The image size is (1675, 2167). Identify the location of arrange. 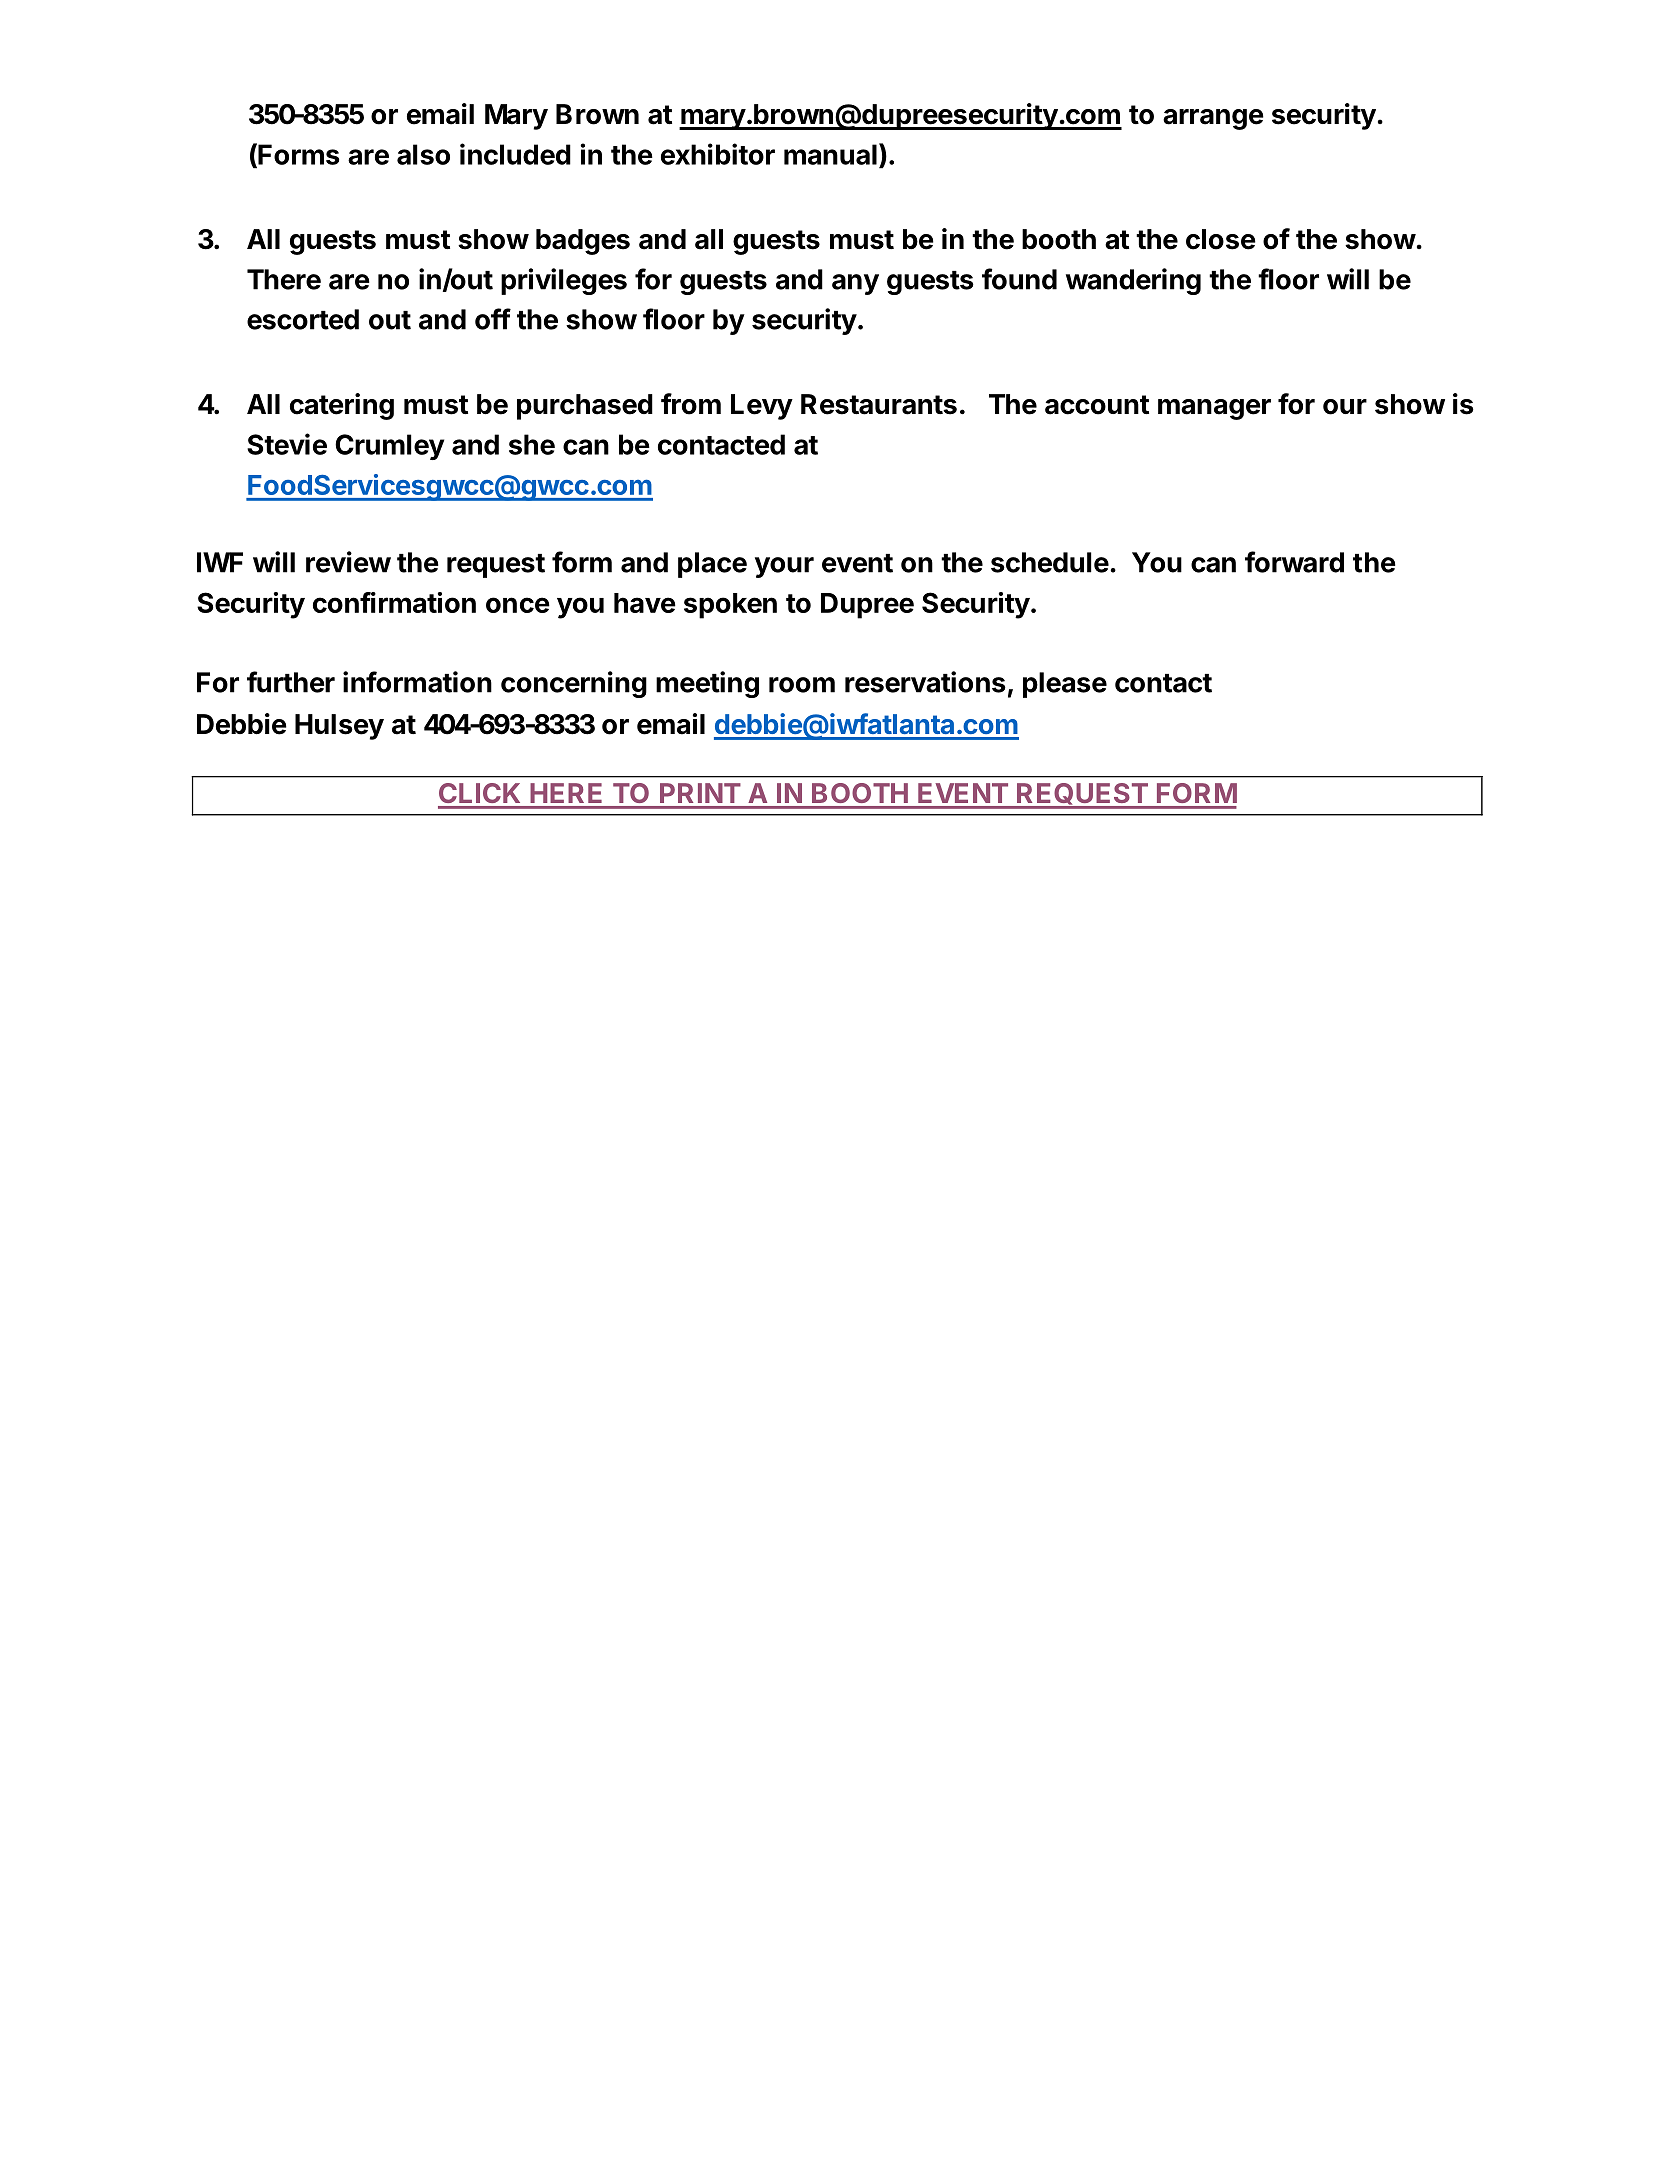
(1213, 119).
